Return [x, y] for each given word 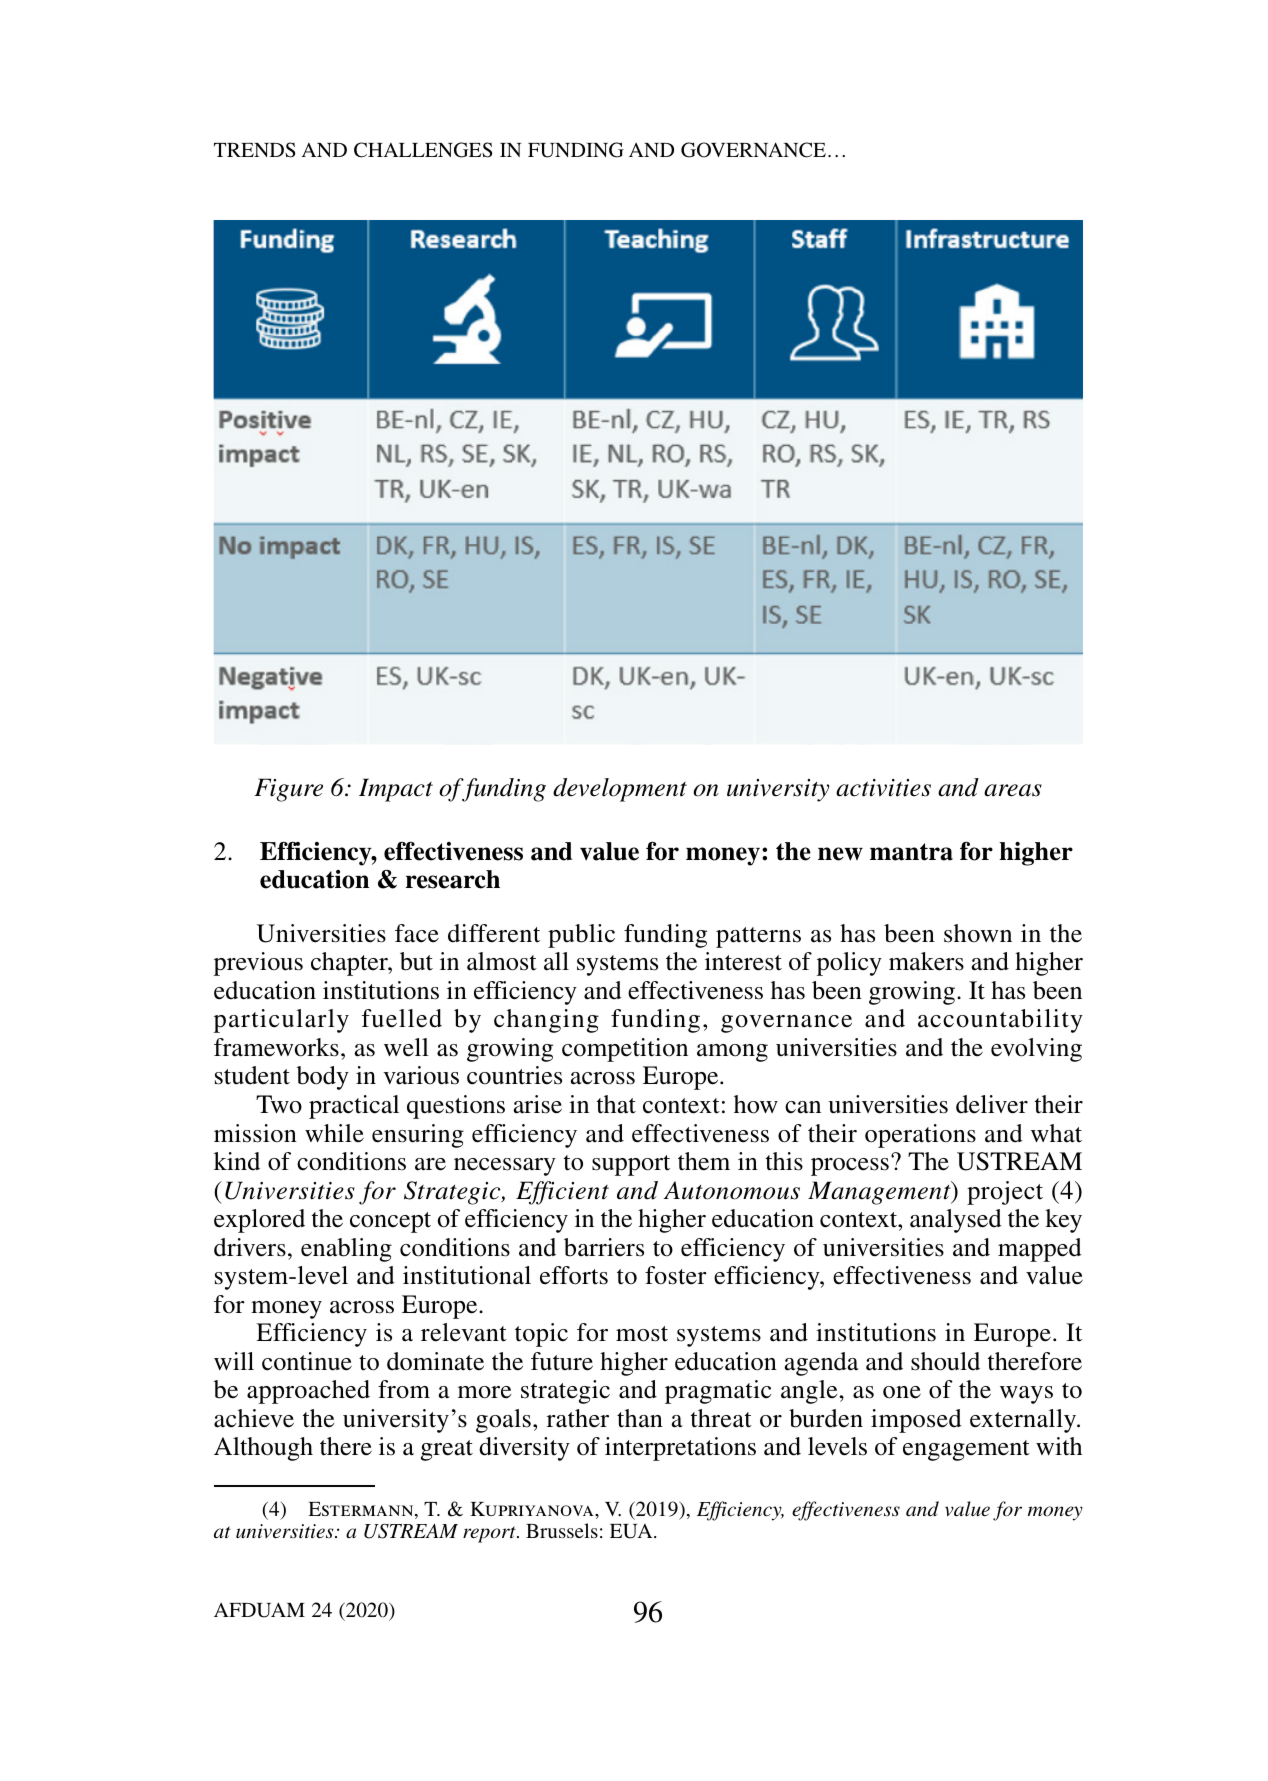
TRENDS [254, 150]
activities [883, 788]
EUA [632, 1531]
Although [263, 1449]
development [620, 790]
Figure [288, 790]
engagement [966, 1450]
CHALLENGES [423, 150]
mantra [911, 852]
